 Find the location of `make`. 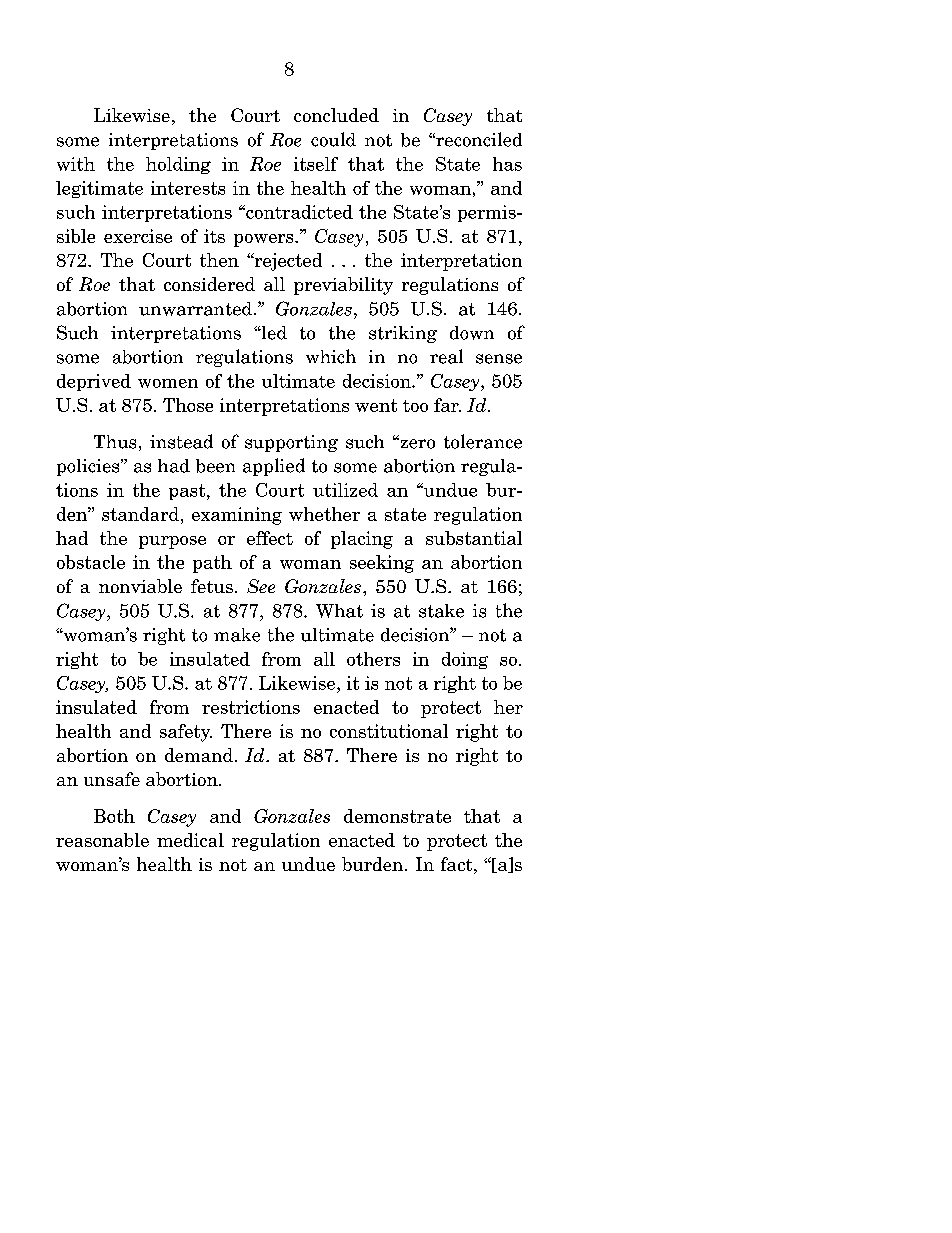

make is located at coordinates (237, 635).
